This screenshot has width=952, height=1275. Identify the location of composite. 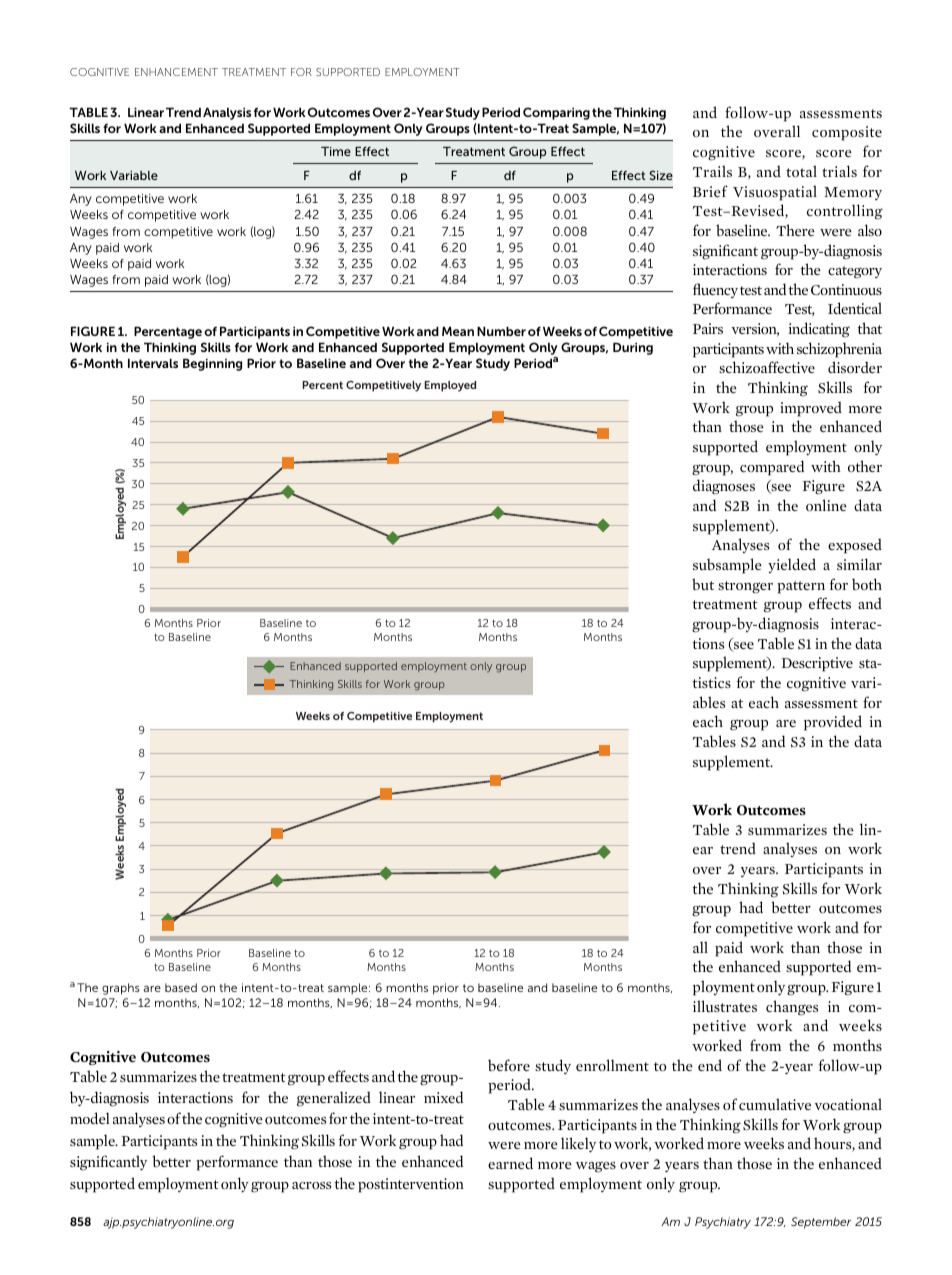
(847, 133).
